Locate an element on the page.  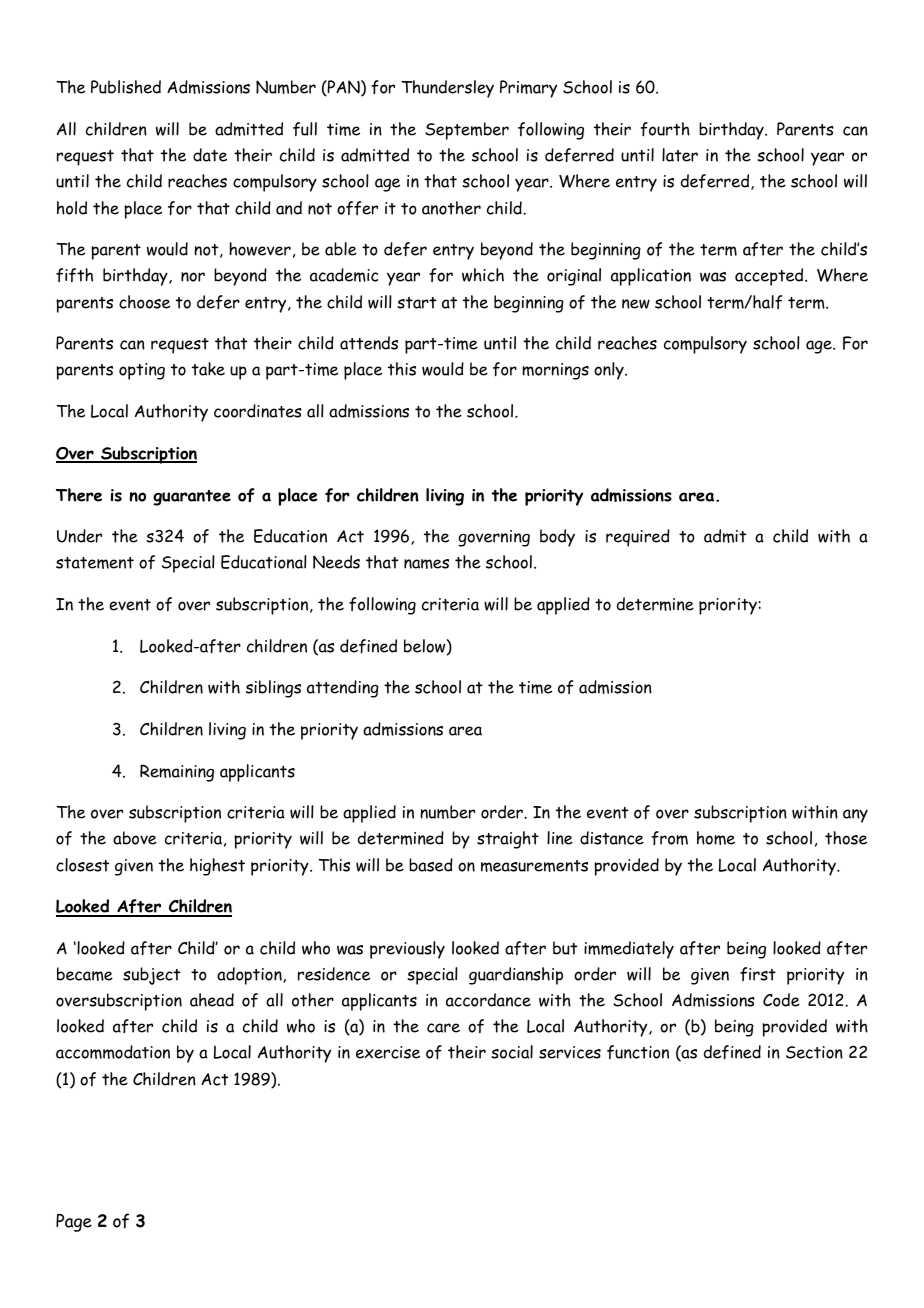
required is located at coordinates (638, 538).
